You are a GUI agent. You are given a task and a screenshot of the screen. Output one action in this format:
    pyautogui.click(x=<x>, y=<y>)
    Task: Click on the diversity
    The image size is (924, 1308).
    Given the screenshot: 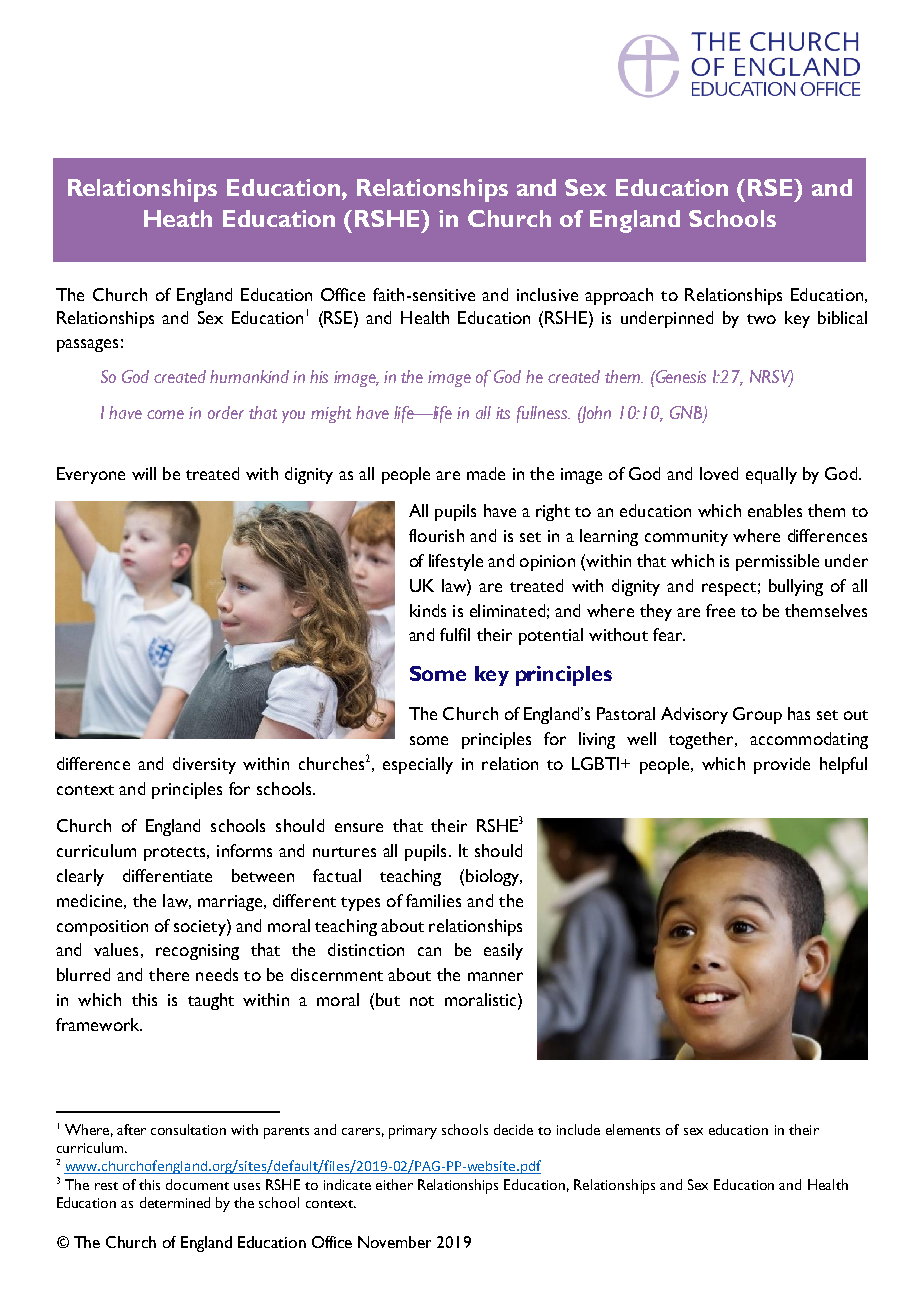 What is the action you would take?
    pyautogui.click(x=204, y=765)
